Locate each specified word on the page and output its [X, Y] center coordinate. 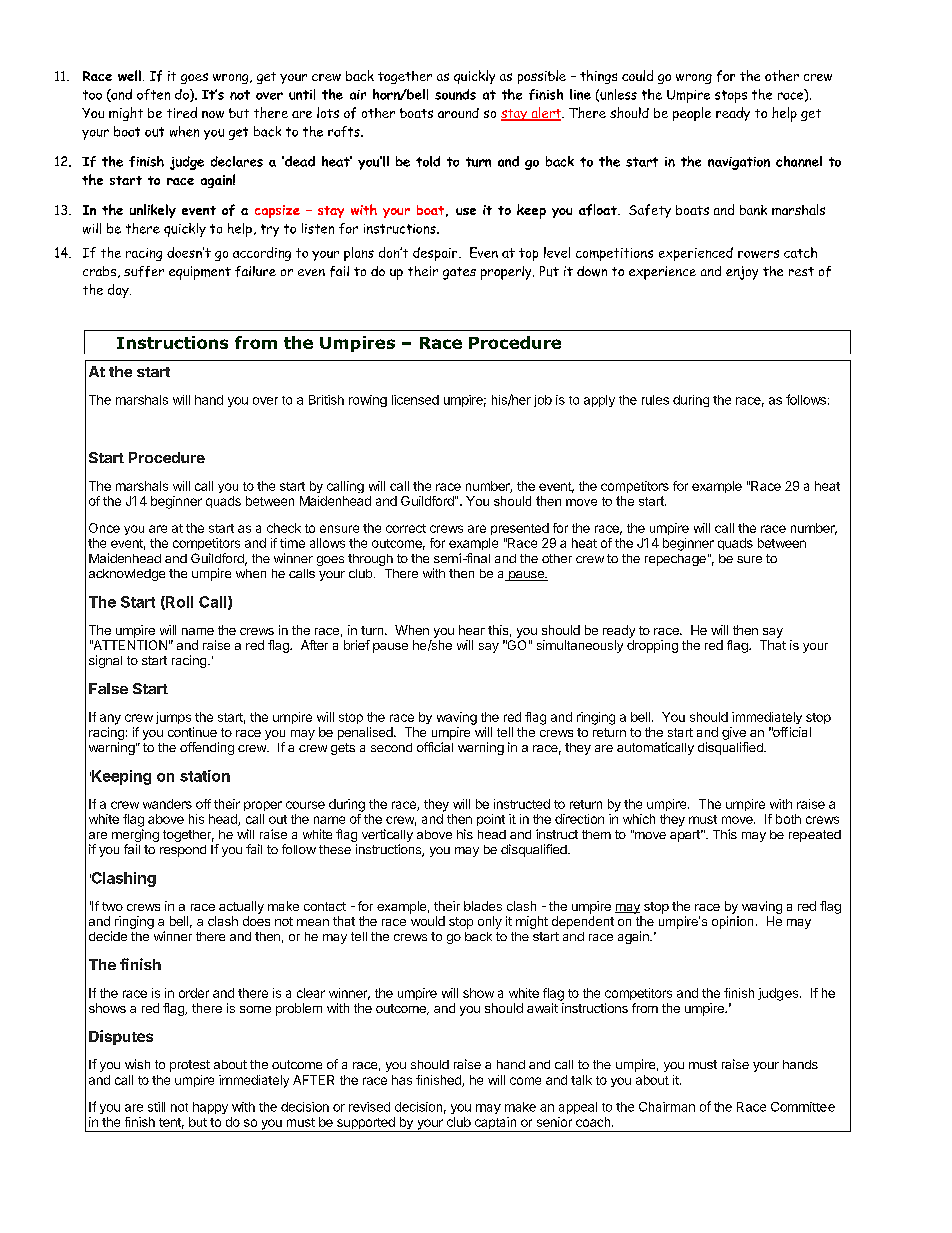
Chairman [667, 1107]
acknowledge [127, 575]
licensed [415, 400]
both [788, 819]
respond [183, 851]
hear [472, 630]
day [119, 291]
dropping [652, 646]
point [491, 820]
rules [655, 400]
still [156, 1107]
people [692, 114]
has [402, 1080]
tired [182, 112]
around [458, 113]
